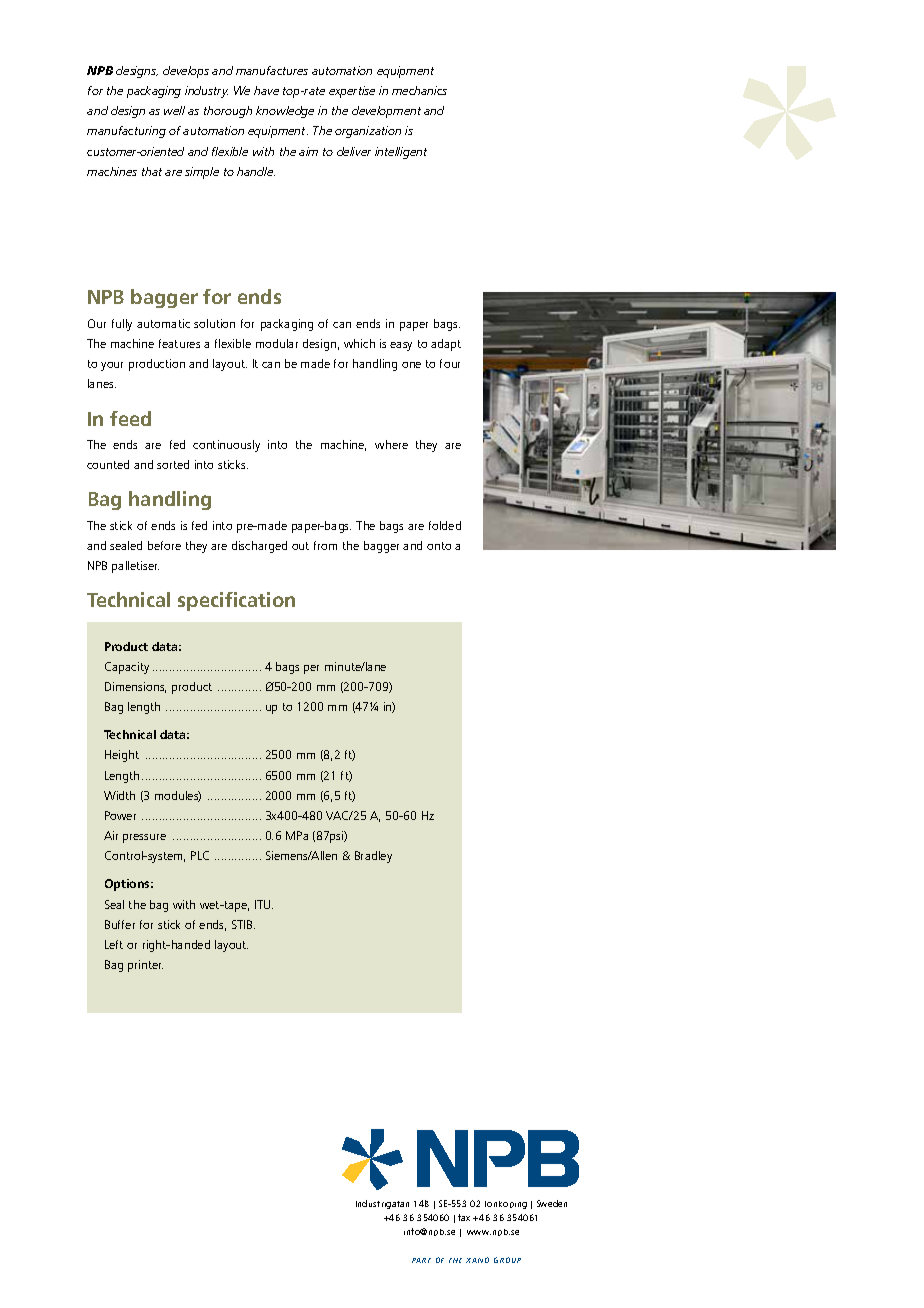 This screenshot has width=924, height=1308. What do you see at coordinates (163, 323) in the screenshot?
I see `automatic` at bounding box center [163, 323].
